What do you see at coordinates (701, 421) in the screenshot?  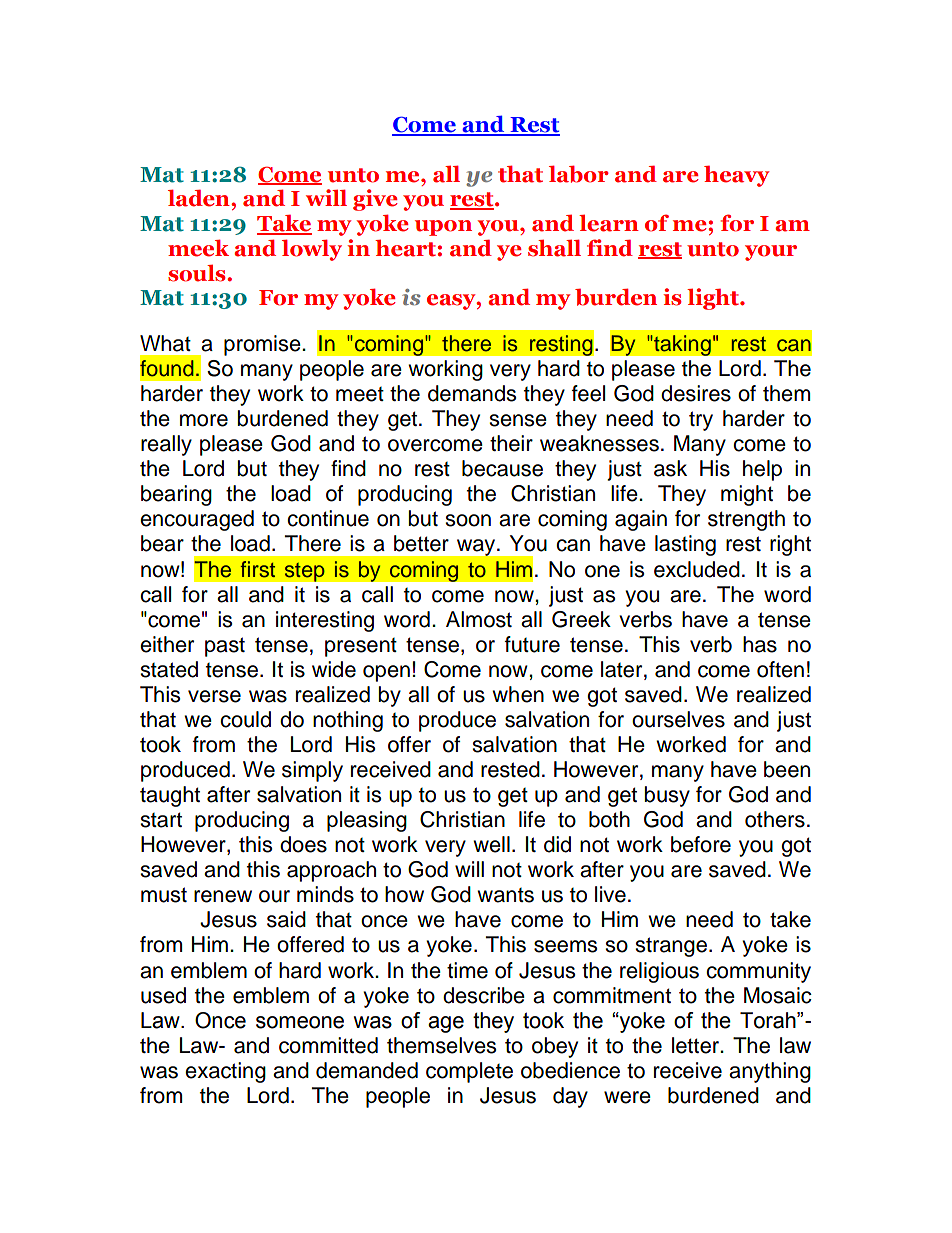 I see `try` at bounding box center [701, 421].
